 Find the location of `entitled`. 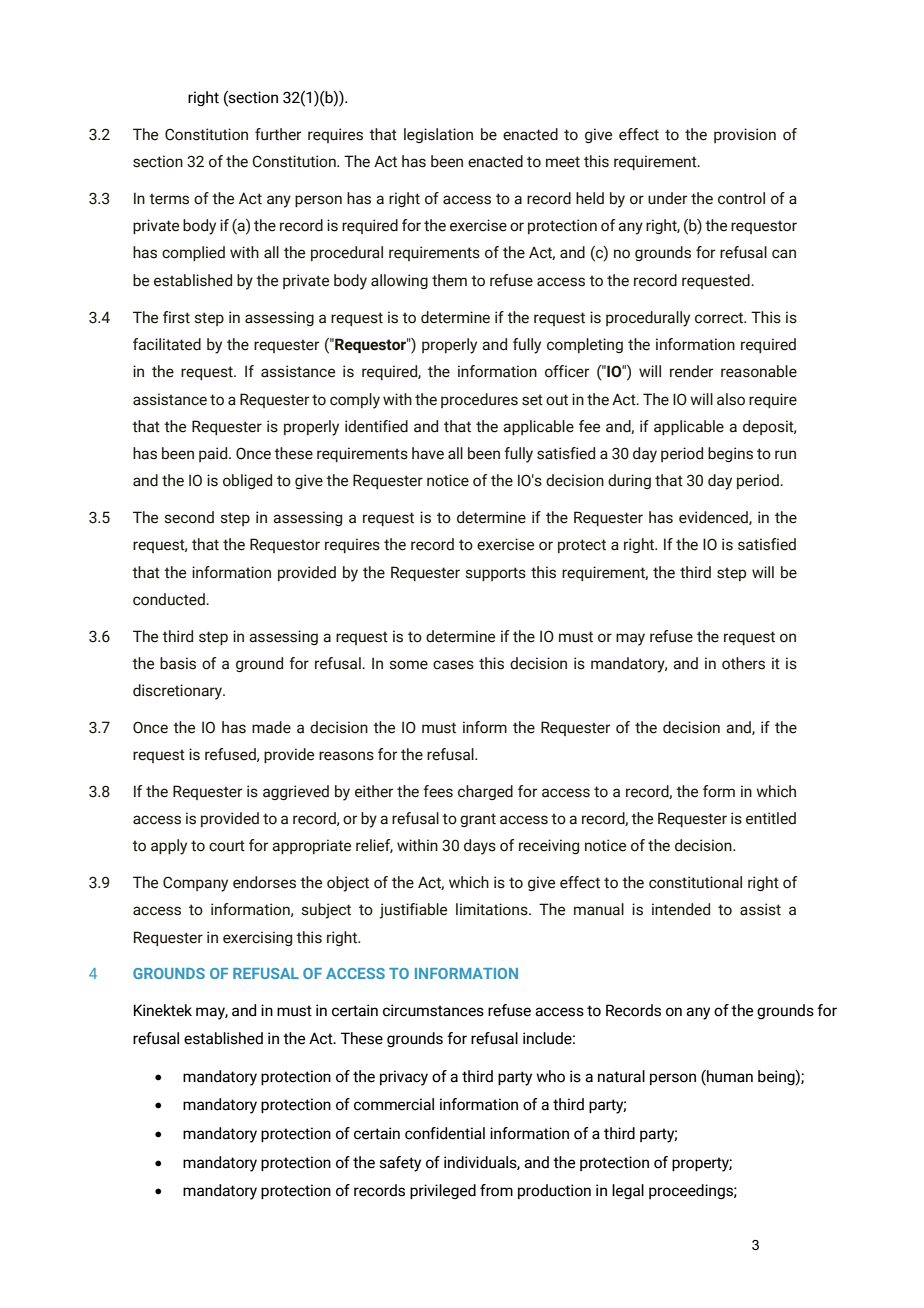

entitled is located at coordinates (771, 818).
